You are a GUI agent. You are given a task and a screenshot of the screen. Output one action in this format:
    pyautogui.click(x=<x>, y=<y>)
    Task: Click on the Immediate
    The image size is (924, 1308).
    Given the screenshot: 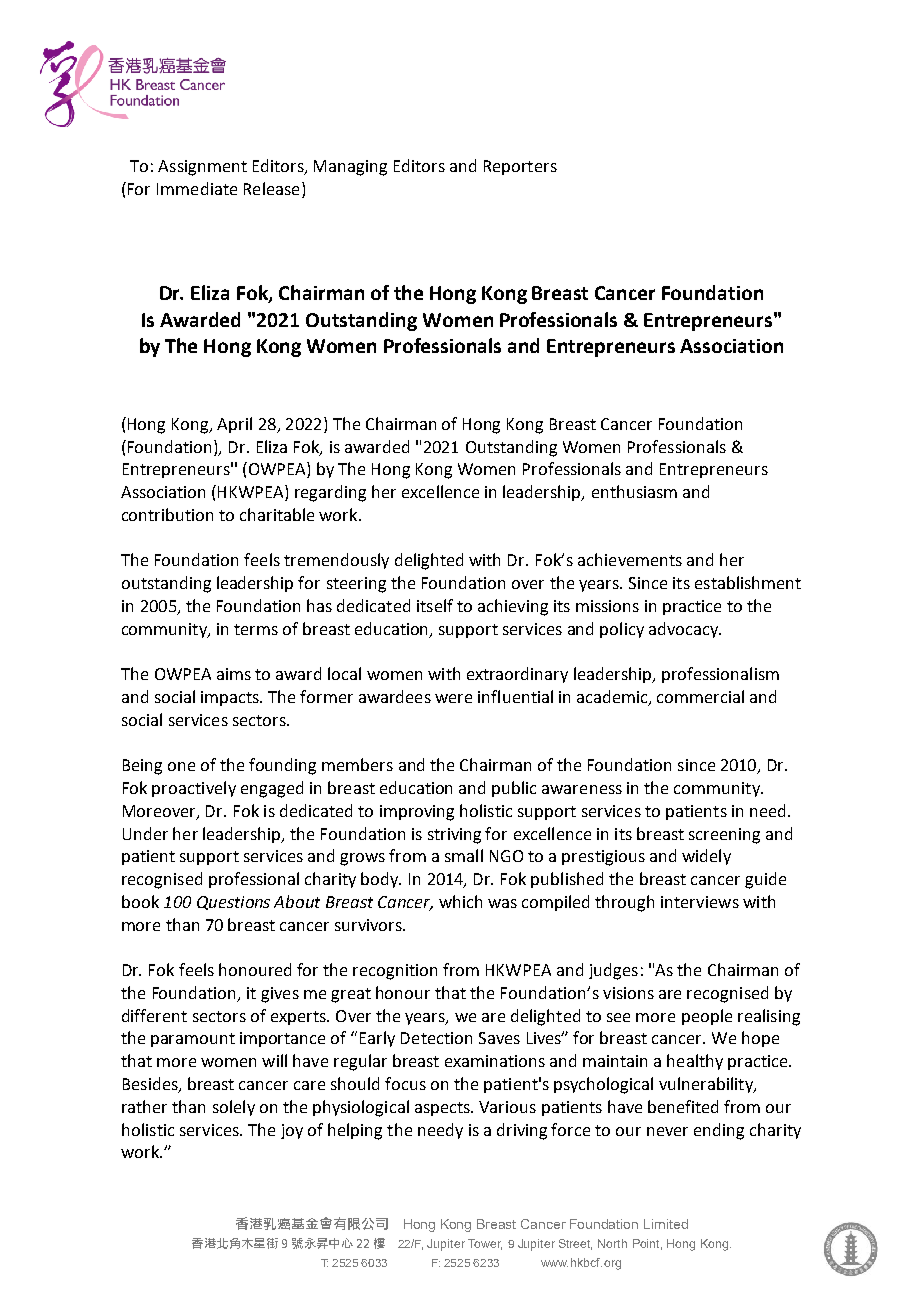 What is the action you would take?
    pyautogui.click(x=197, y=188)
